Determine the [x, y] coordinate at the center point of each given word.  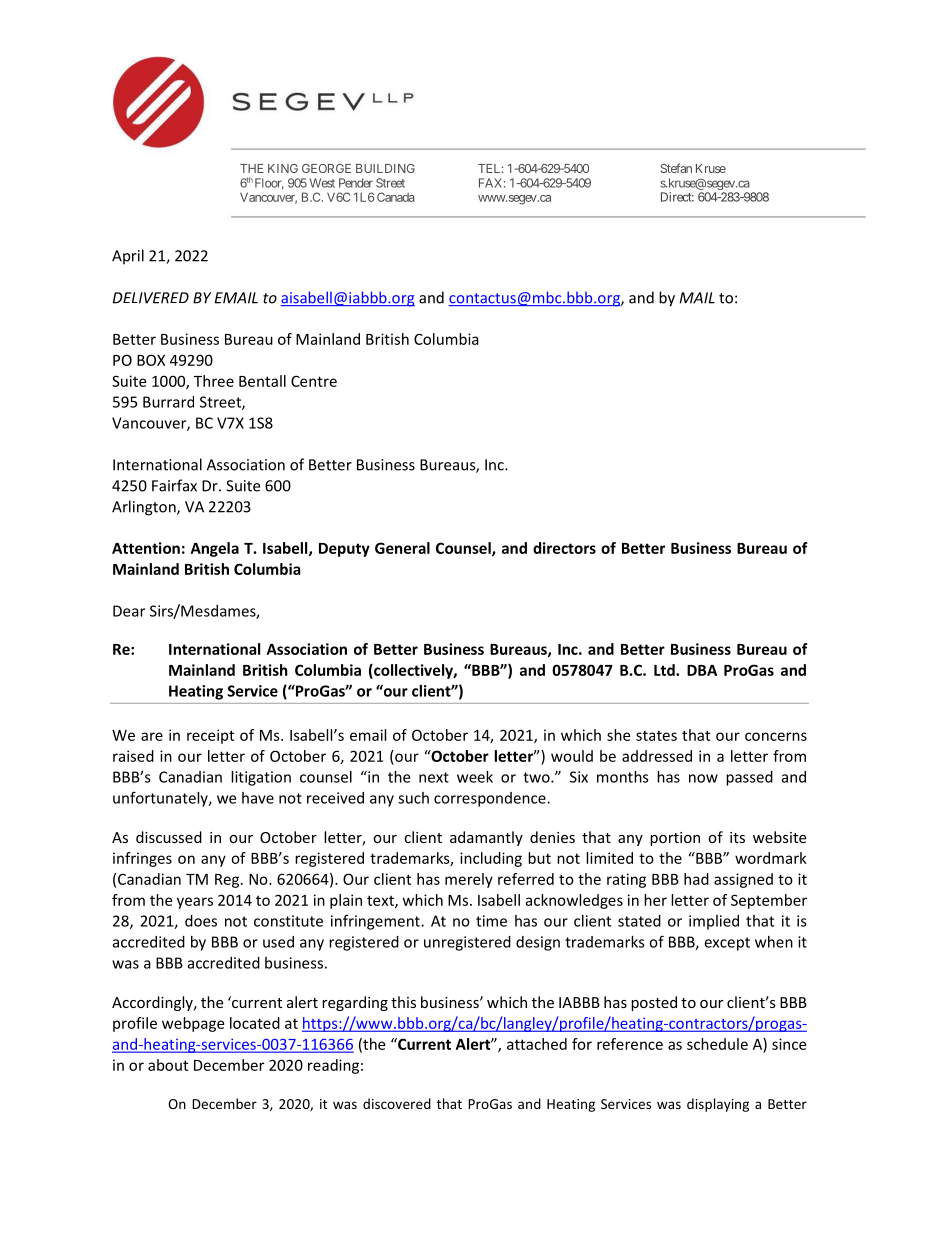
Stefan [676, 168]
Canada [396, 197]
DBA [702, 670]
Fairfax [174, 485]
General [402, 548]
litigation [261, 778]
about [168, 1065]
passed [749, 778]
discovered [397, 1103]
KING [283, 168]
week [475, 777]
